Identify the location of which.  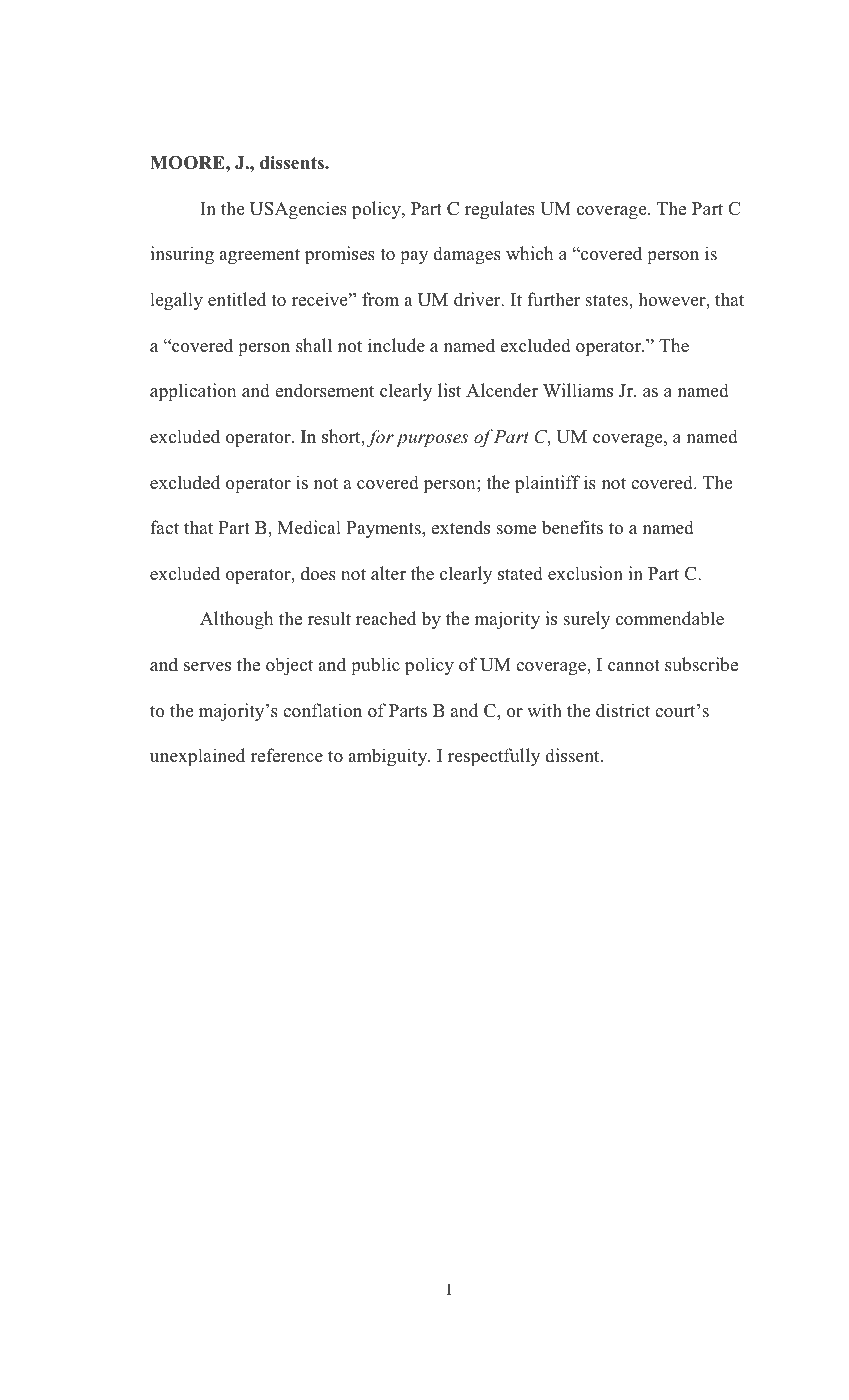
(530, 253).
